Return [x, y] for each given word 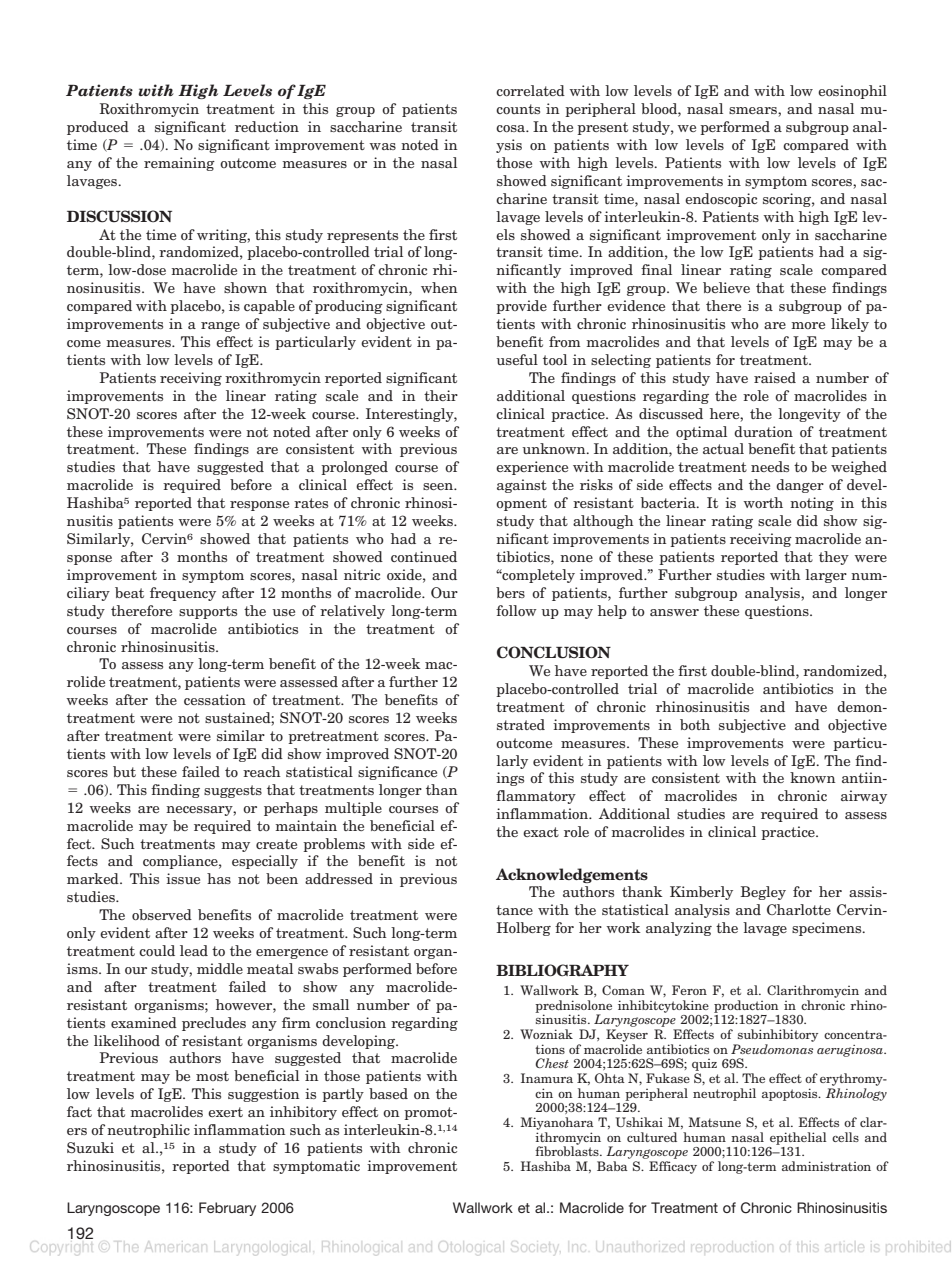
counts [518, 109]
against [522, 486]
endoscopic [721, 200]
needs [770, 466]
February [227, 1209]
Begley [763, 893]
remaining [179, 164]
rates [311, 503]
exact [541, 832]
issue [183, 878]
